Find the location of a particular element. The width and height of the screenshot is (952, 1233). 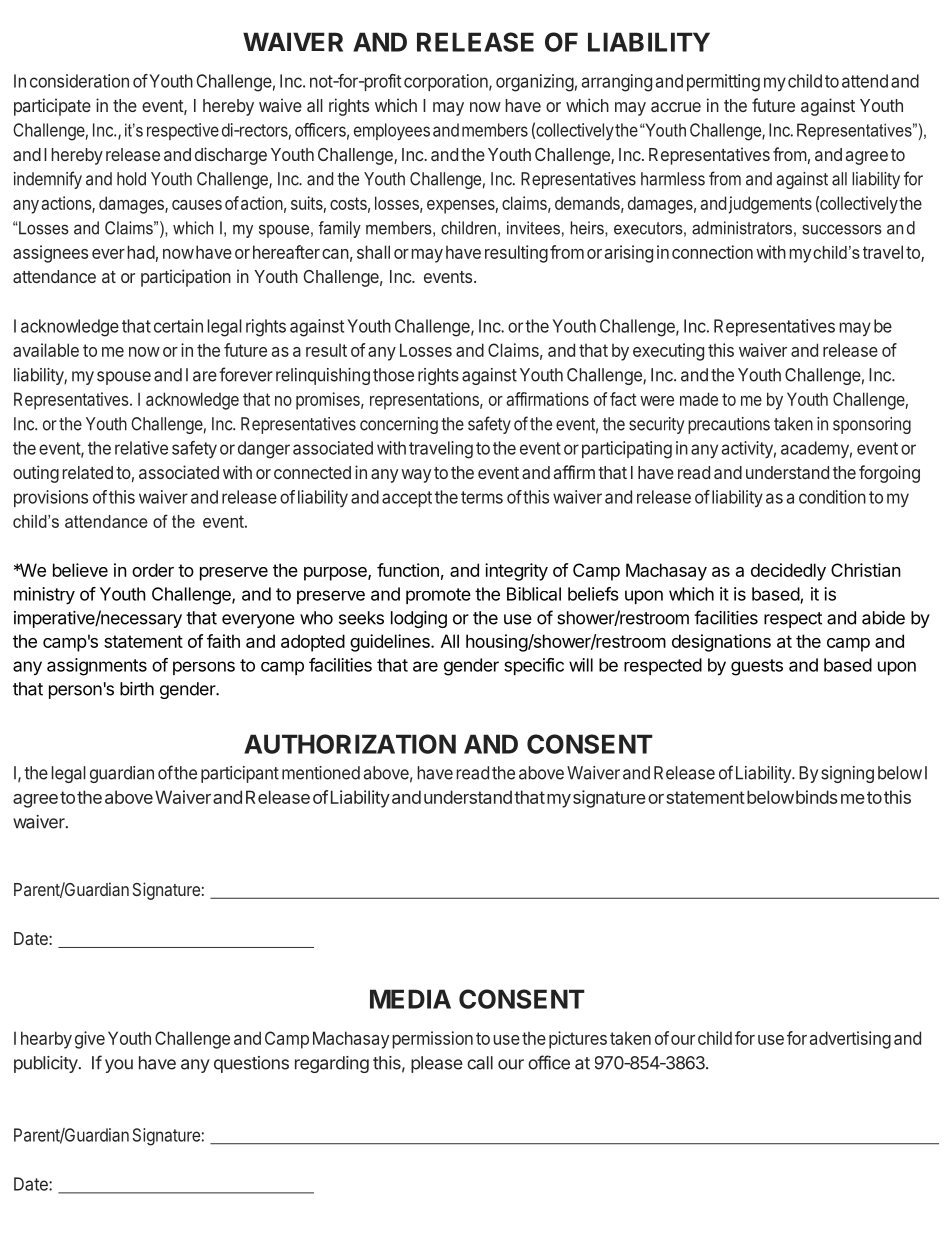

consideration is located at coordinates (79, 81).
